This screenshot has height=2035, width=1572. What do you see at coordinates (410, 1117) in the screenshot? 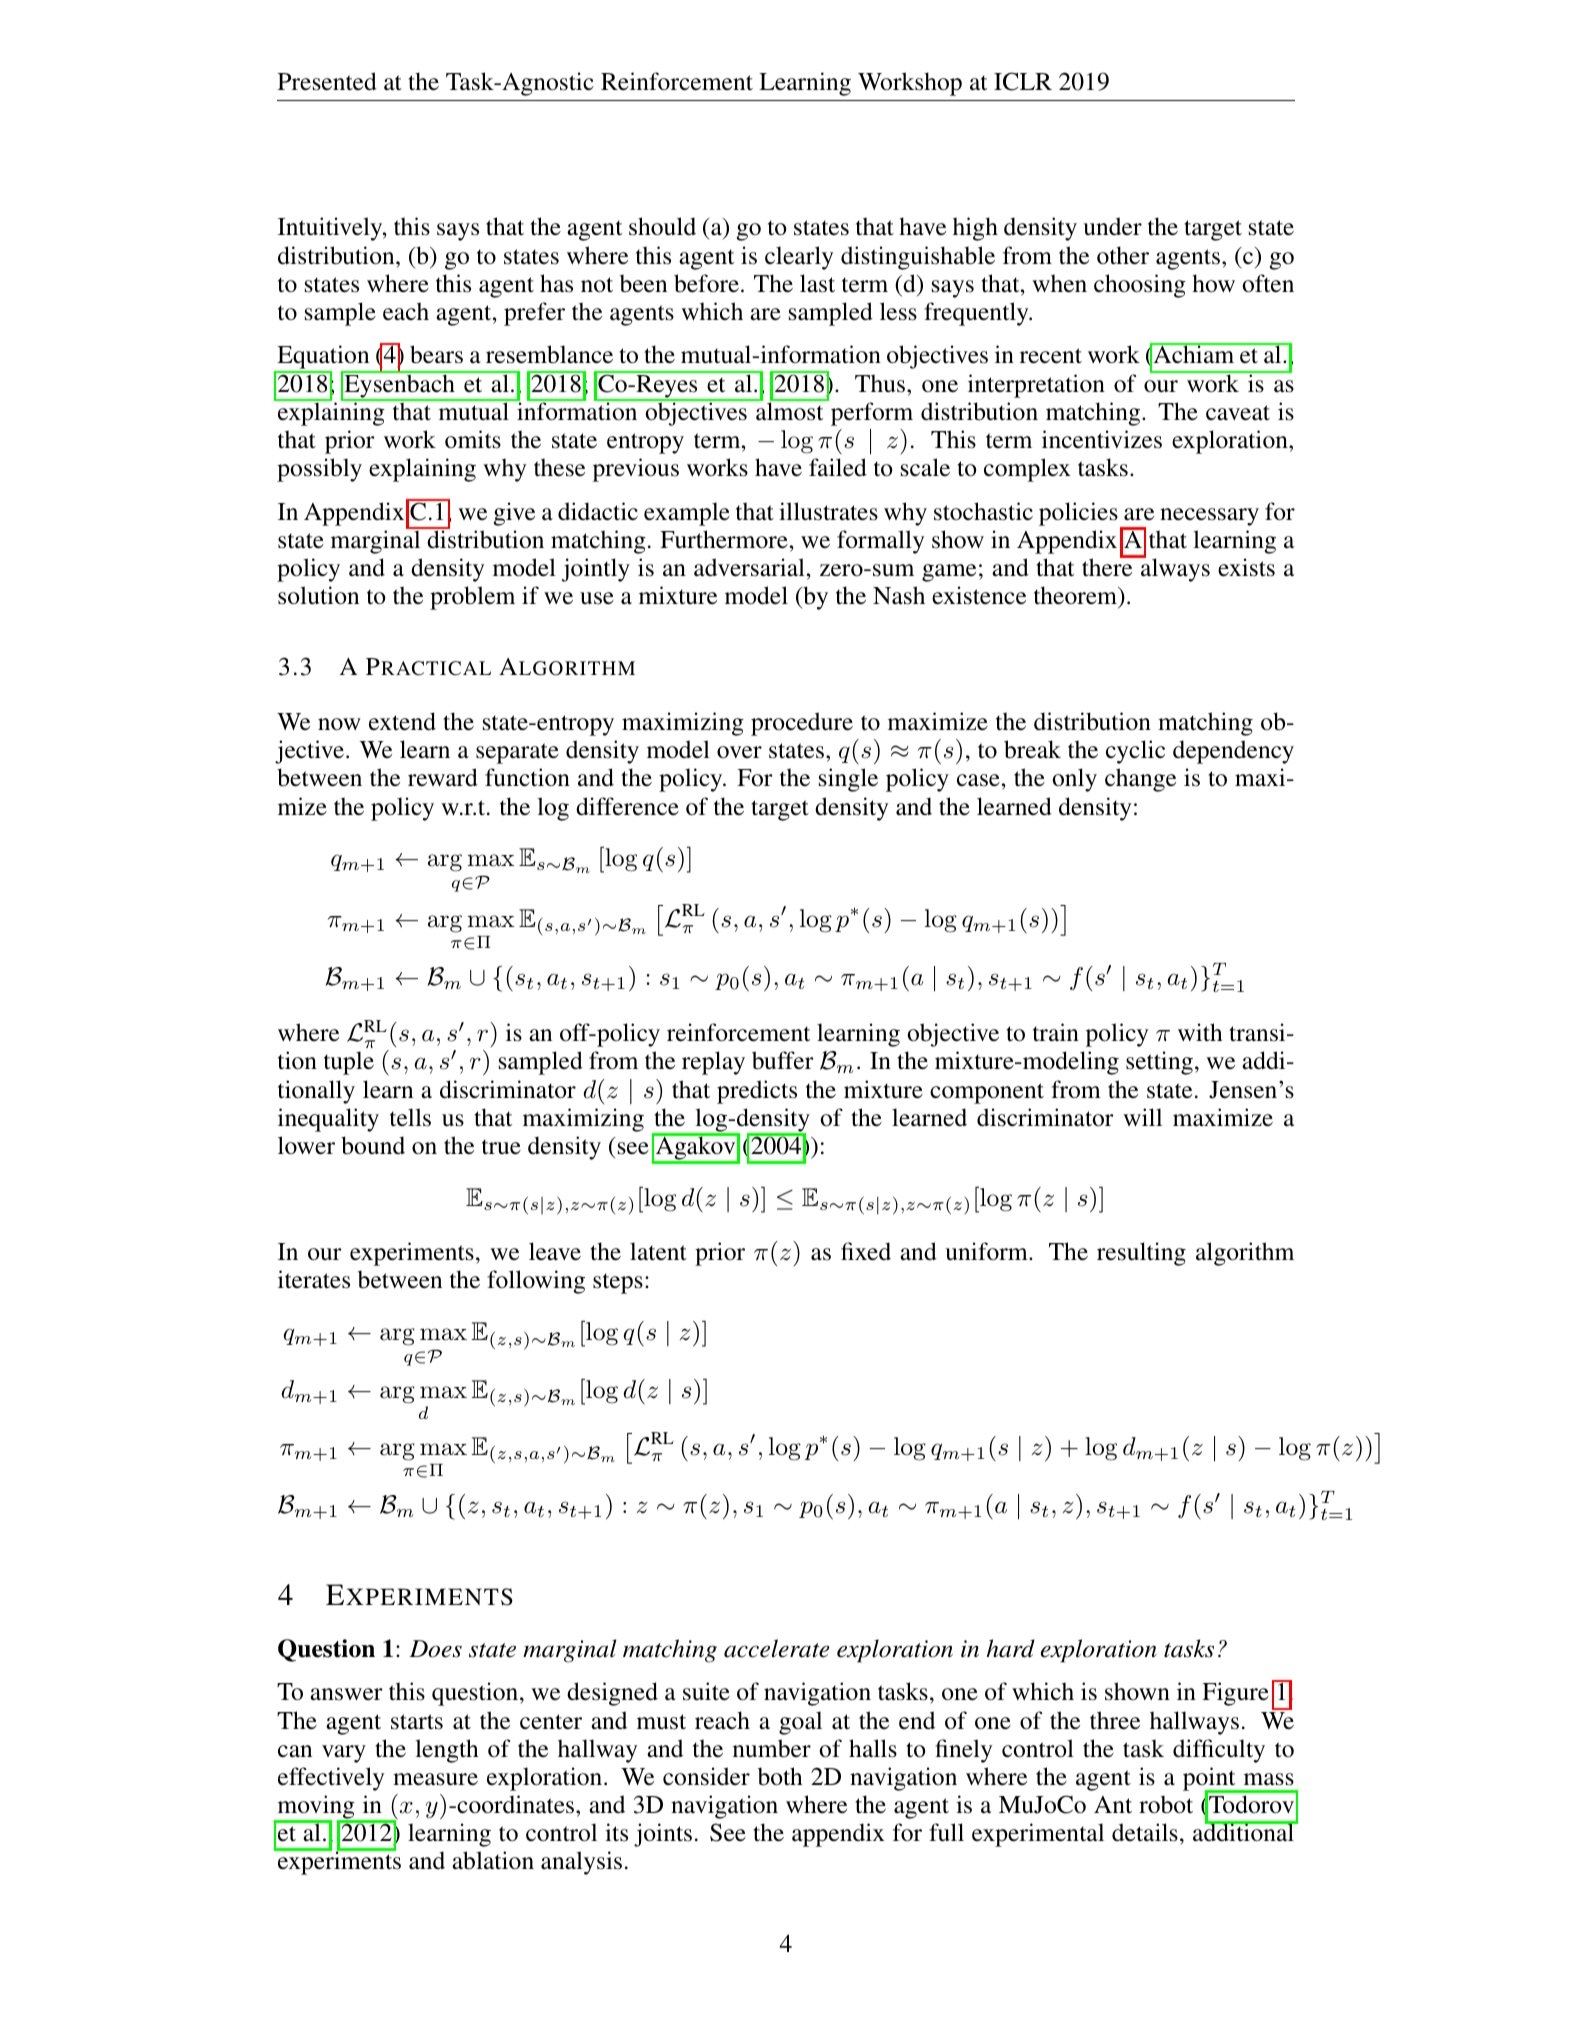
I see `tells` at bounding box center [410, 1117].
